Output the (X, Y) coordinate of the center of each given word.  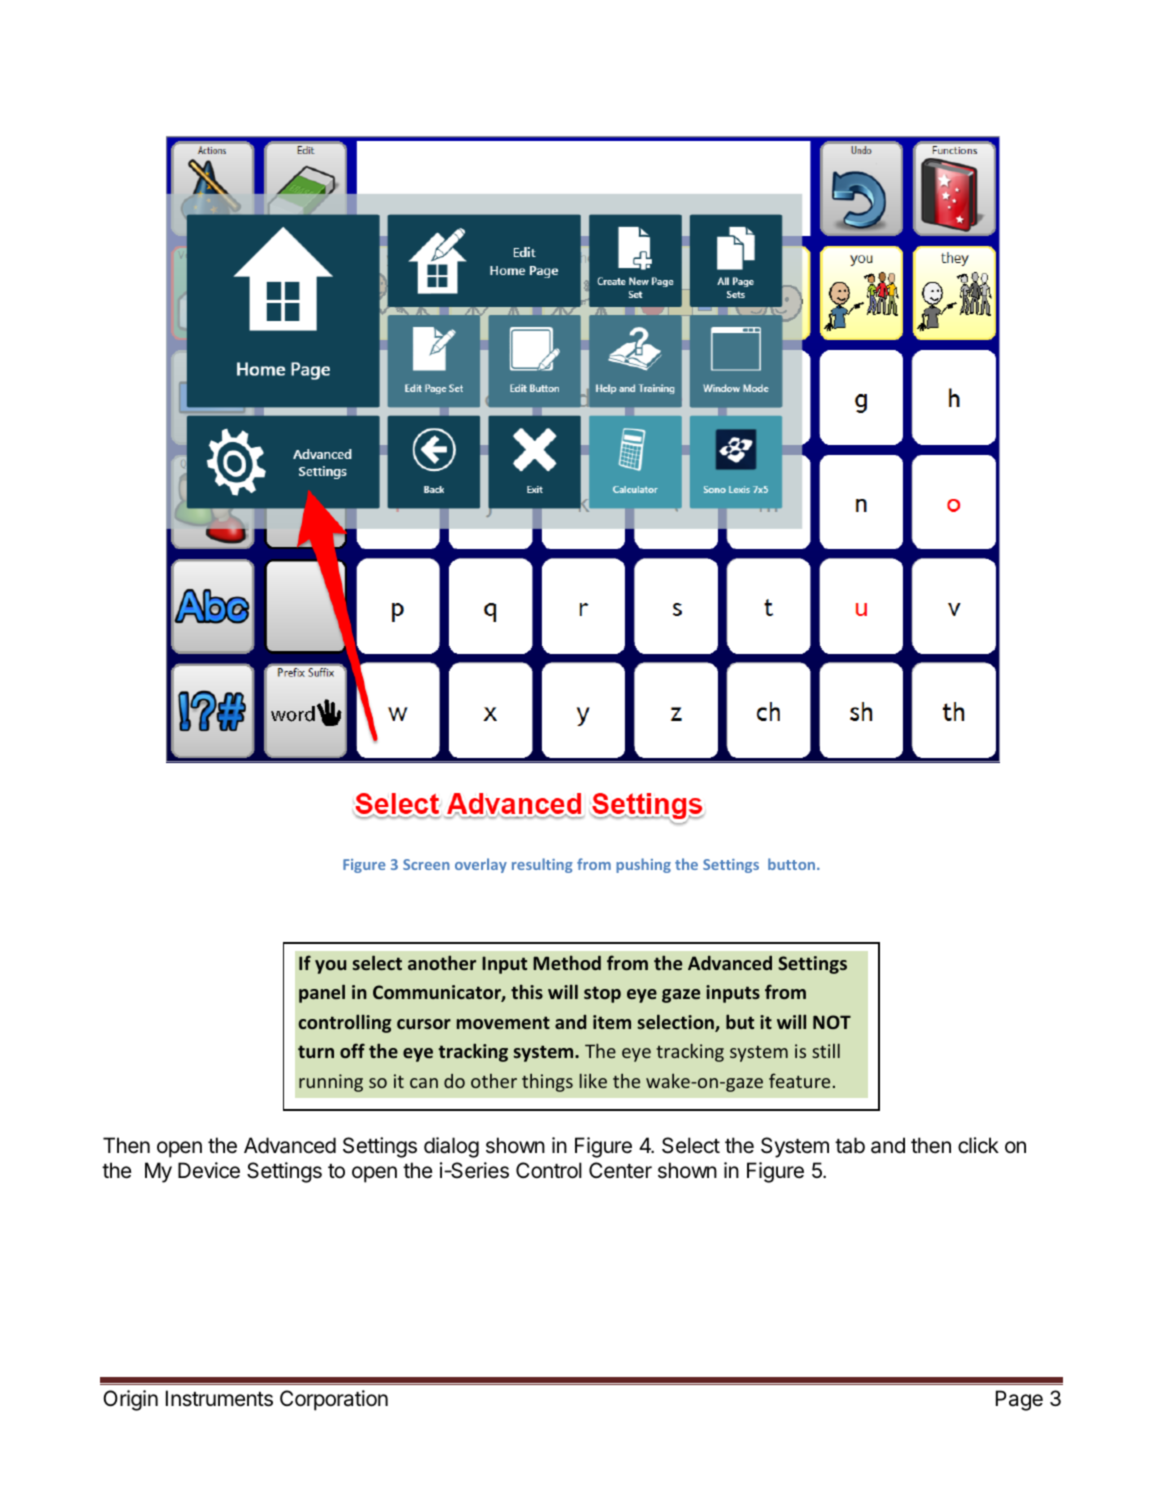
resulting (542, 865)
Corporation (334, 1400)
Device (209, 1170)
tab (850, 1145)
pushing (643, 865)
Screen (426, 864)
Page (1019, 1400)
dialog (451, 1147)
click (978, 1145)
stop (602, 994)
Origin (130, 1400)
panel (322, 993)
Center (620, 1170)
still (826, 1050)
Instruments (219, 1398)
